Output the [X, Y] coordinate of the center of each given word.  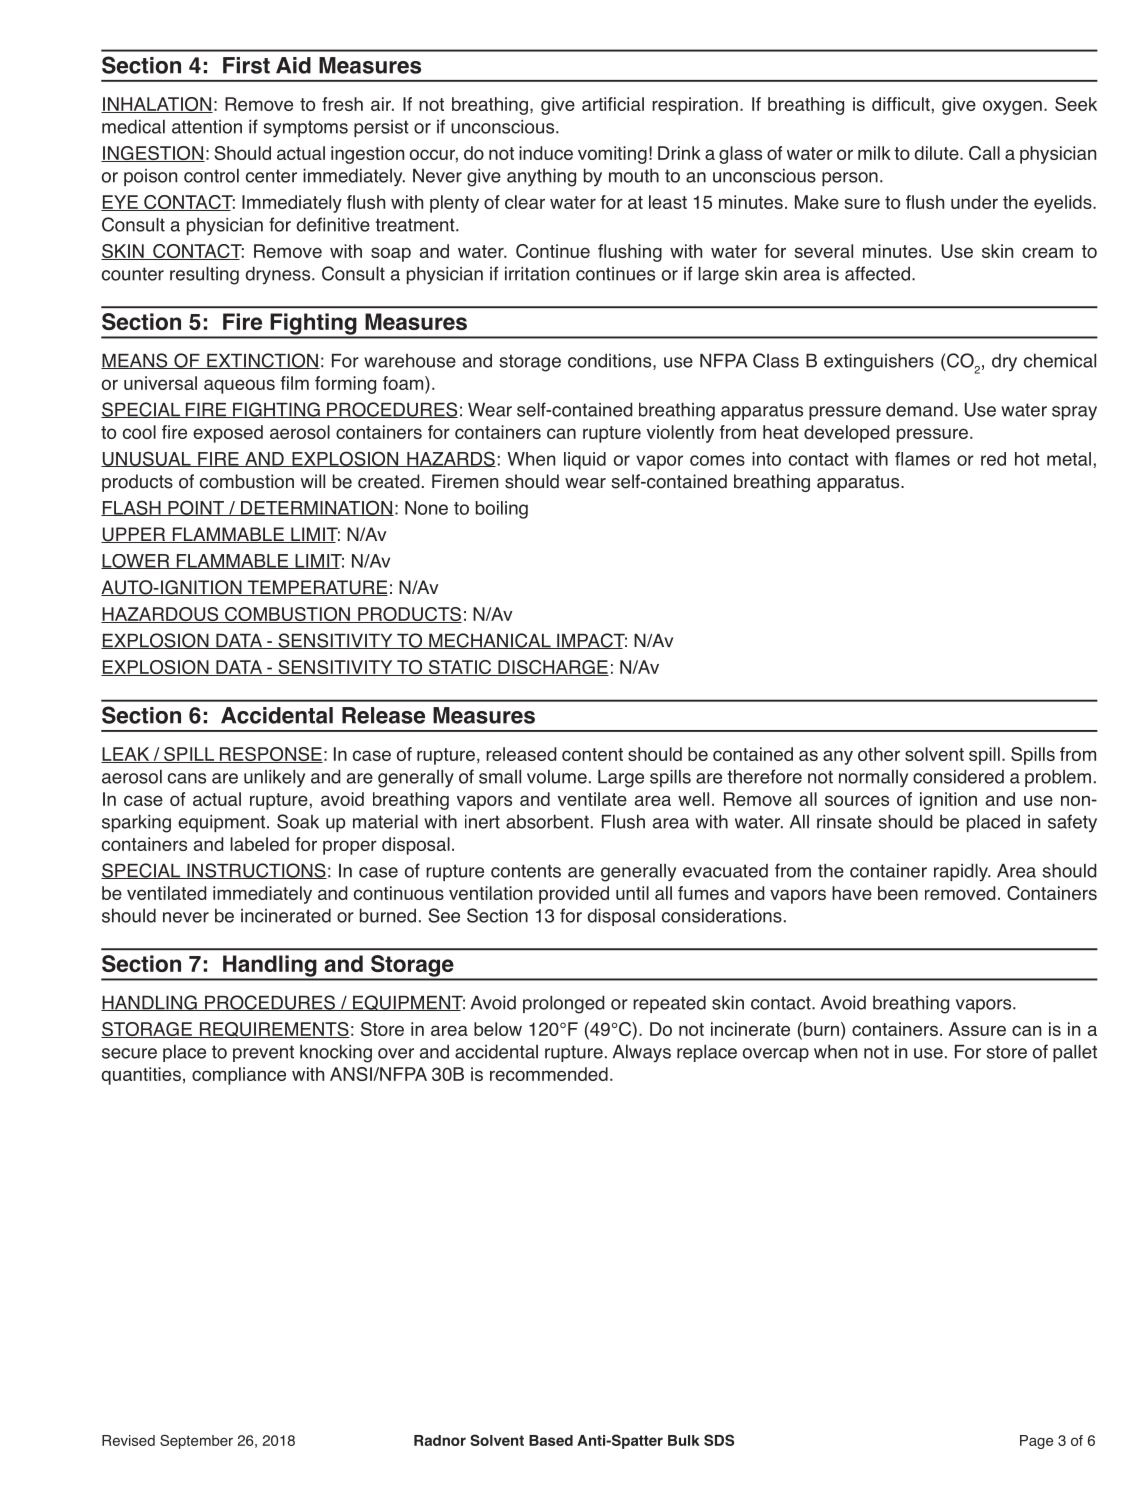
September [196, 1441]
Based [551, 1440]
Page [1036, 1442]
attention [207, 127]
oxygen [1012, 107]
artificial [613, 104]
